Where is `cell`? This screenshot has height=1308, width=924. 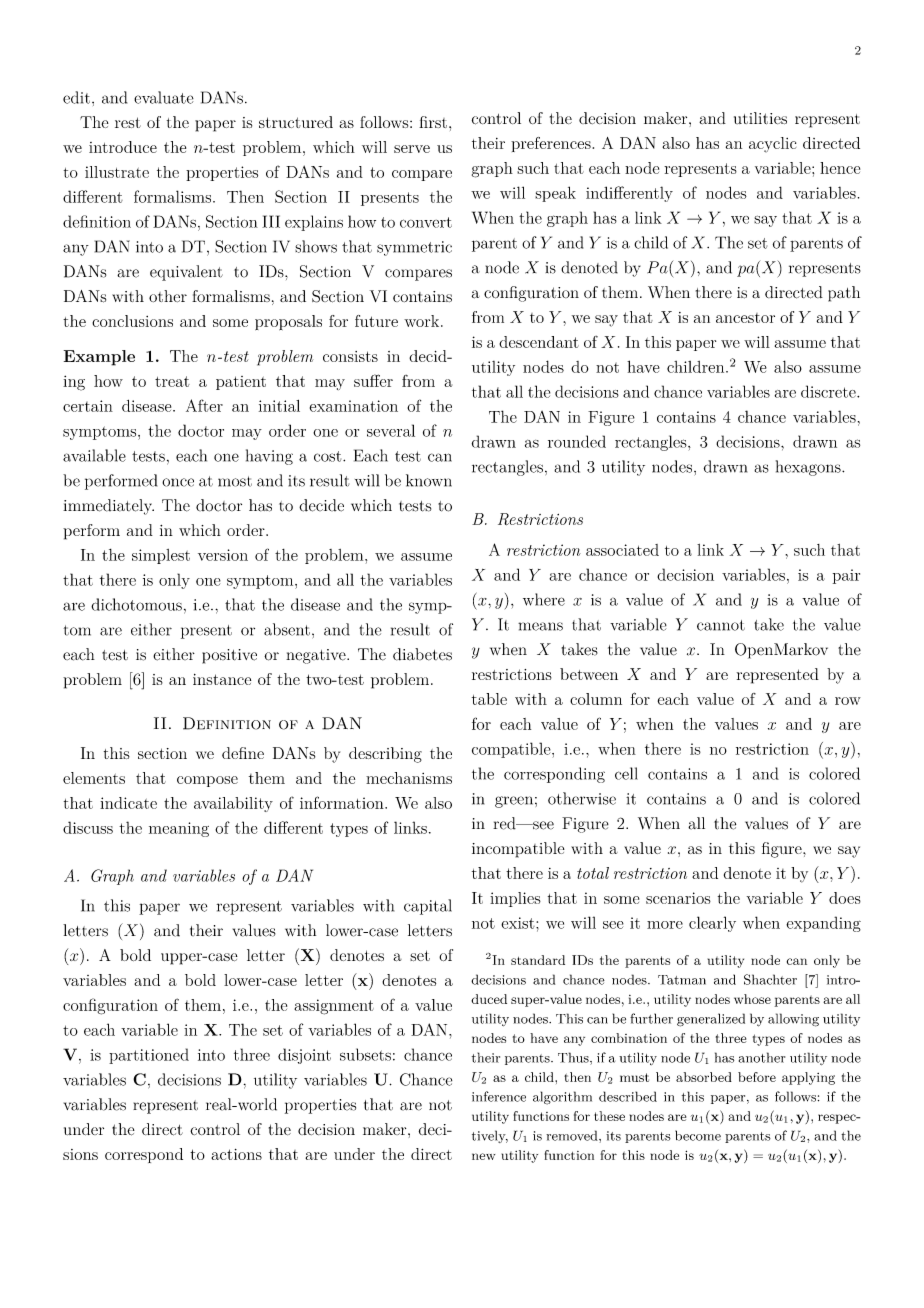 cell is located at coordinates (626, 773).
